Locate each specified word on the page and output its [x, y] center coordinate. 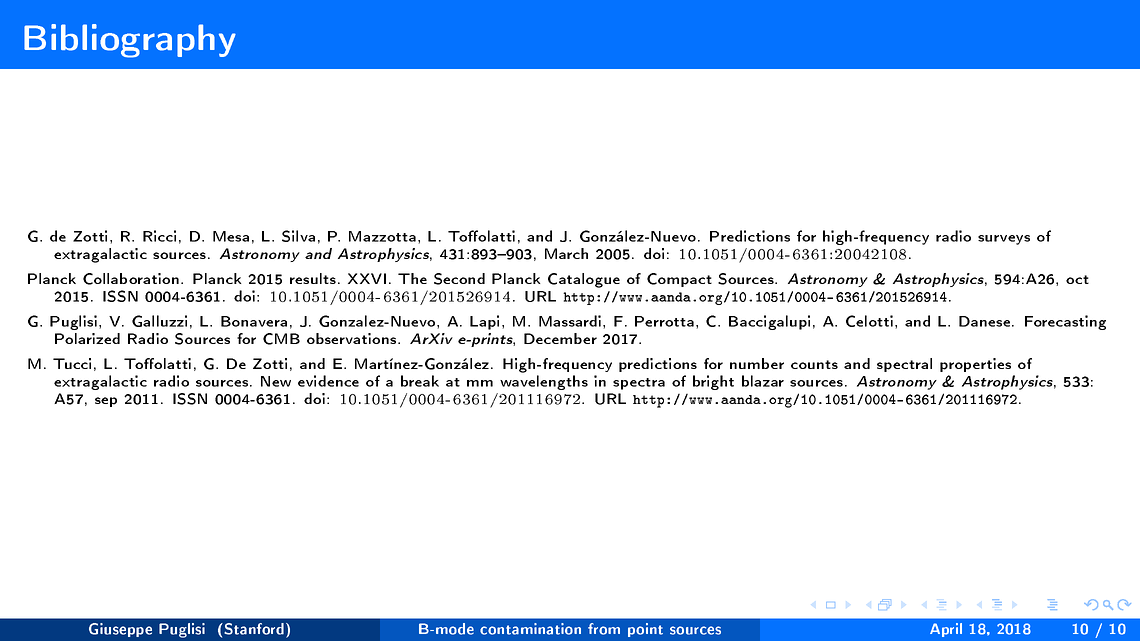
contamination [530, 629]
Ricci [159, 236]
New [276, 381]
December [560, 338]
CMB [281, 339]
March [566, 253]
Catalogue [584, 280]
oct [1077, 279]
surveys [1004, 240]
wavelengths [544, 382]
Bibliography [130, 41]
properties [975, 365]
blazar [763, 381]
